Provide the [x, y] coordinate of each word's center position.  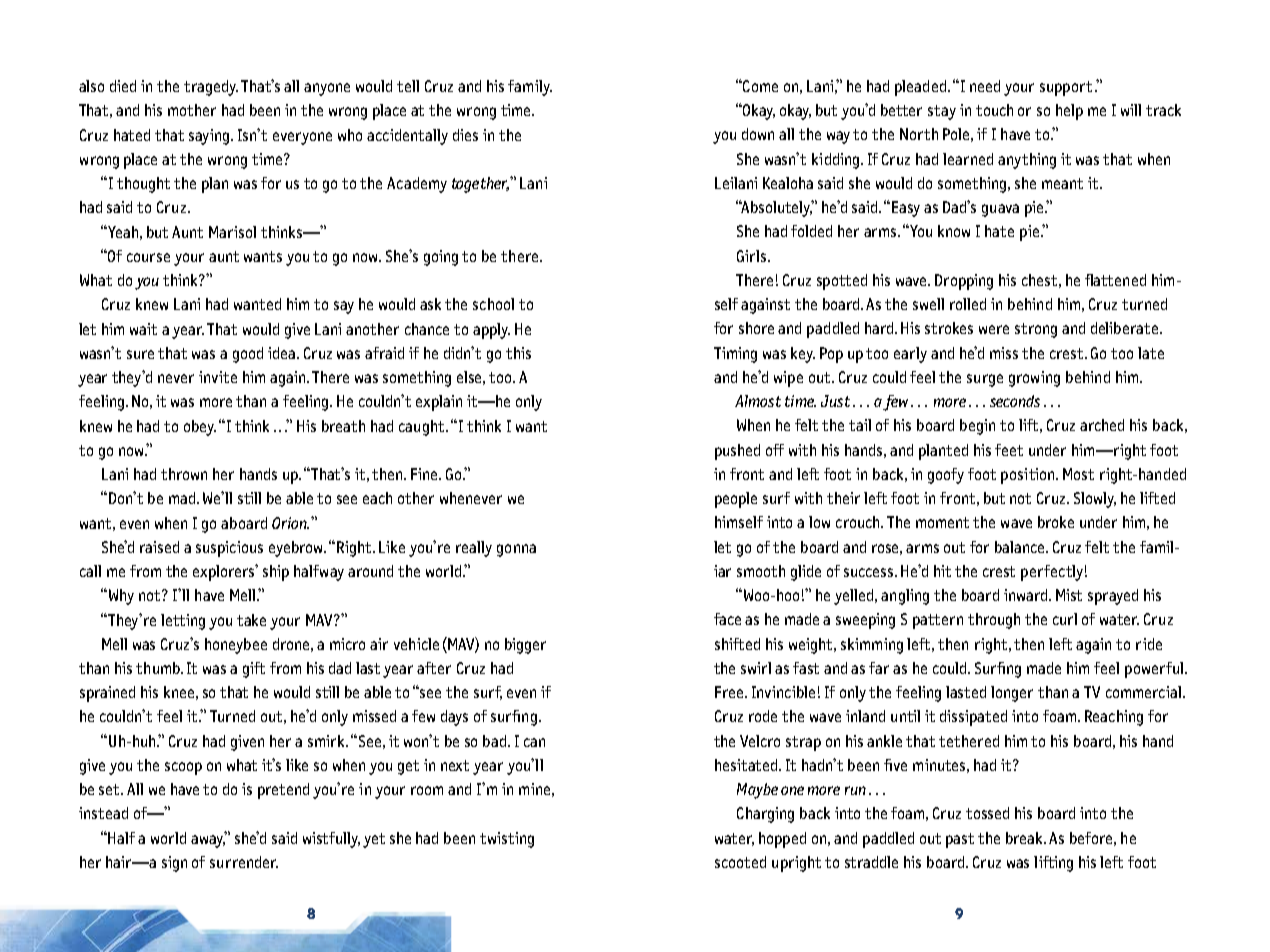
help [1069, 112]
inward [1027, 595]
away [208, 841]
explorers [225, 572]
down [758, 134]
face [727, 619]
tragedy [211, 88]
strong [1036, 330]
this [518, 353]
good [248, 355]
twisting [507, 840]
